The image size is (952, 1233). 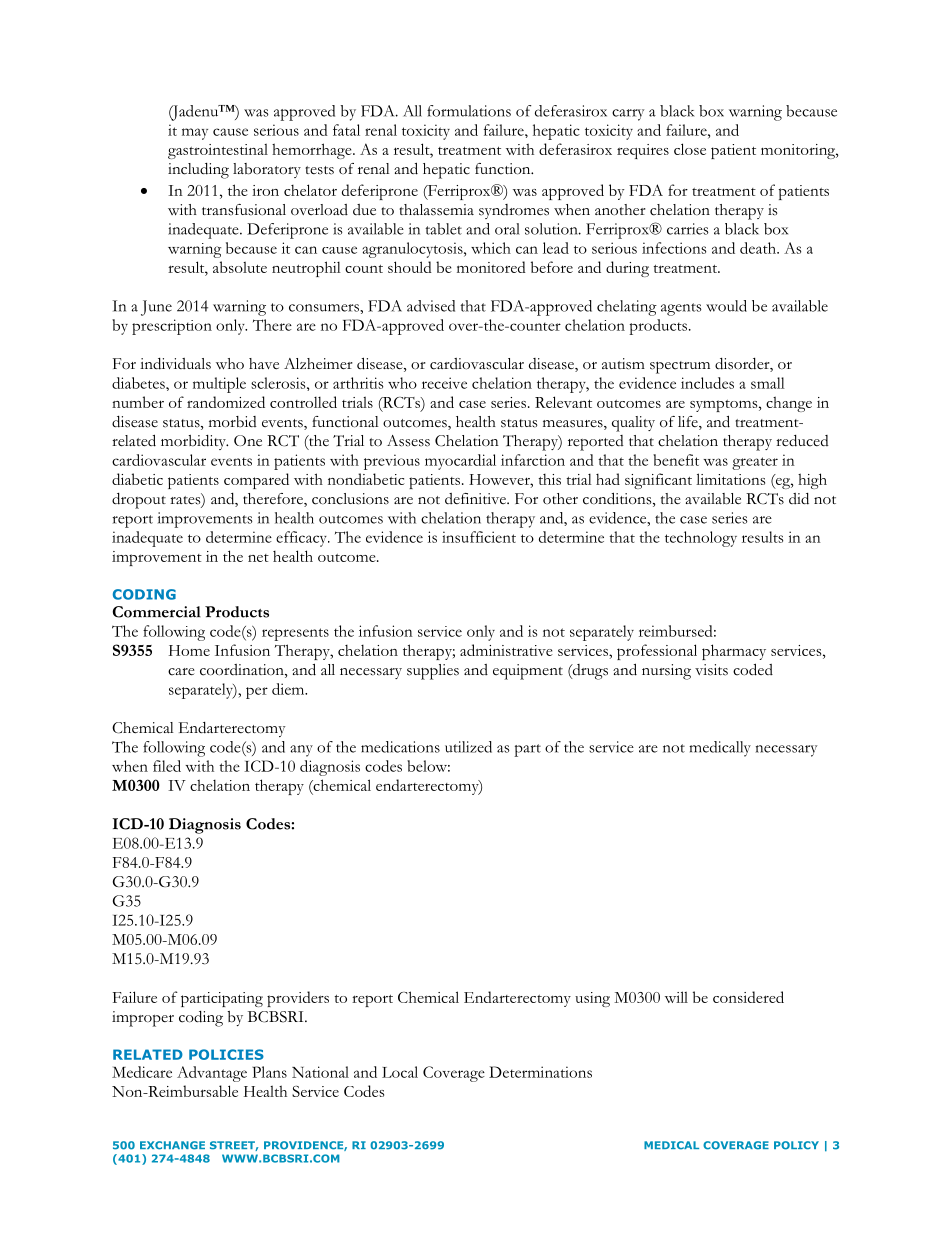 I want to click on considered, so click(x=748, y=997).
